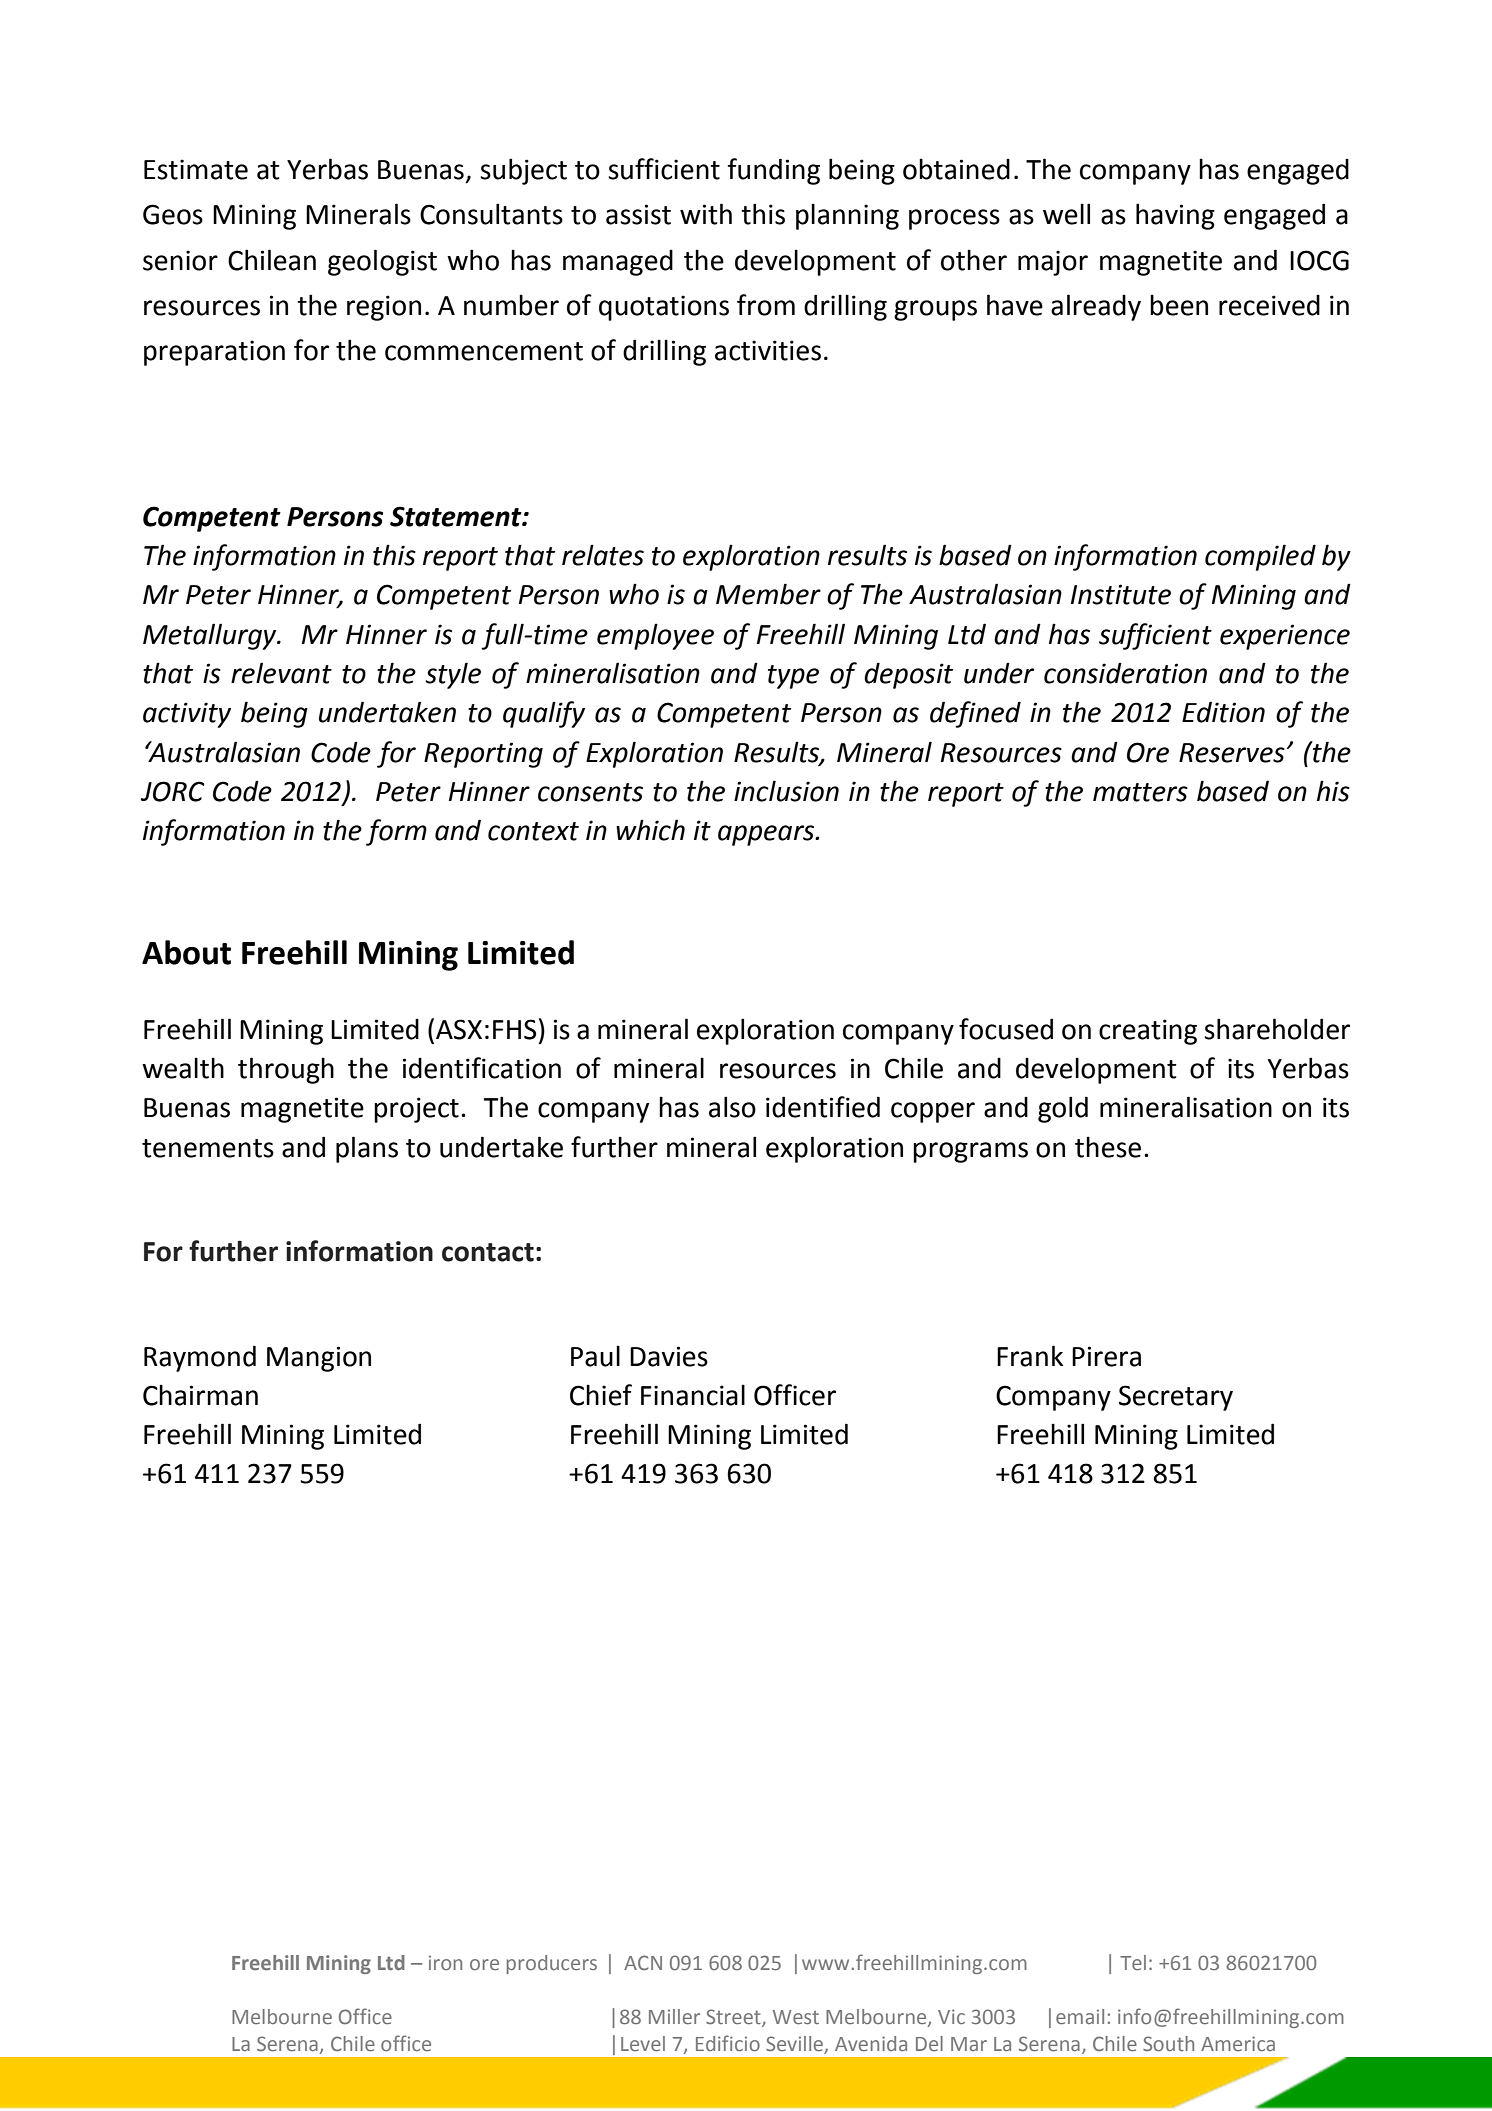 The image size is (1492, 2111). What do you see at coordinates (382, 262) in the document?
I see `geologist` at bounding box center [382, 262].
